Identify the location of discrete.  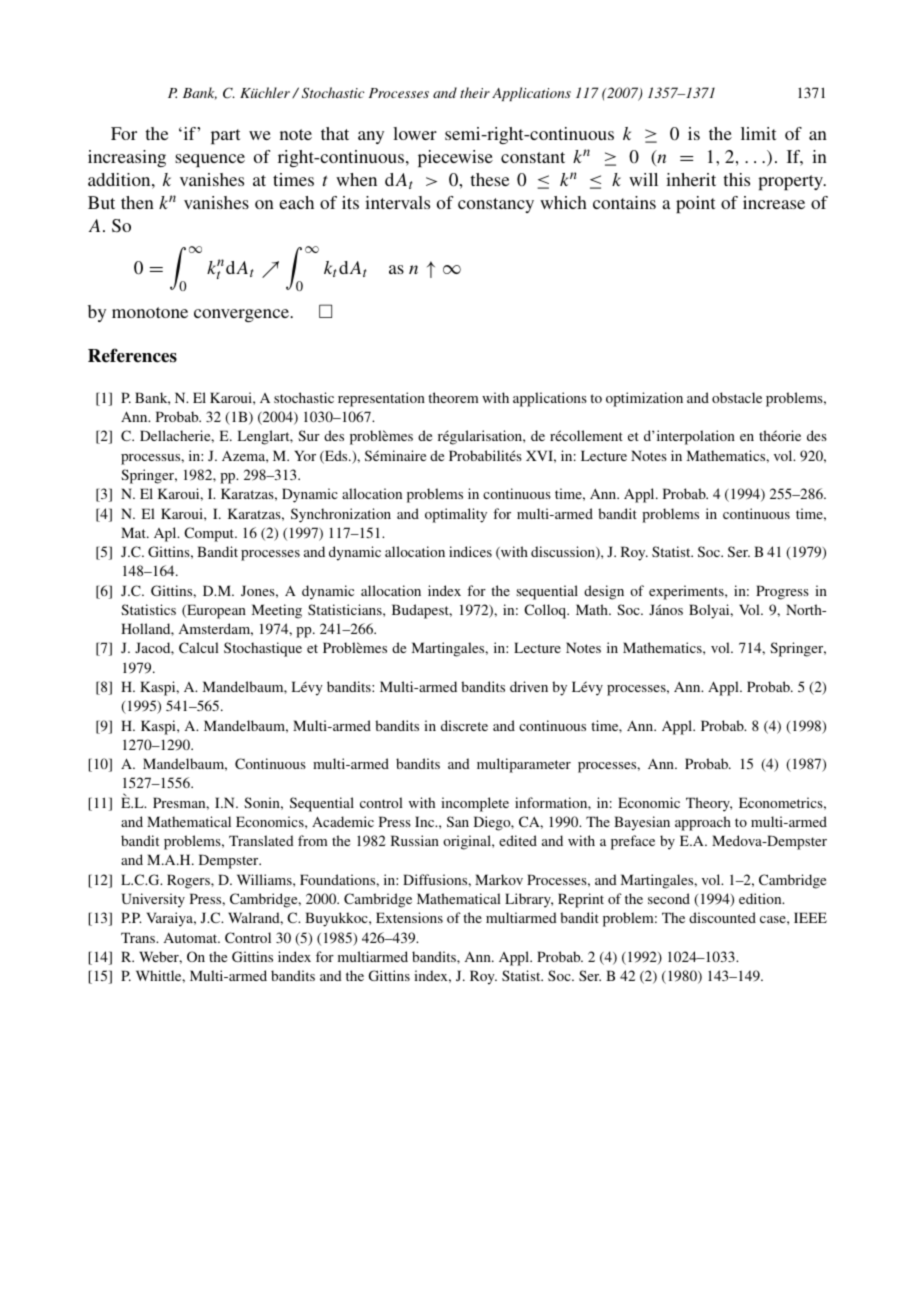
(464, 725).
